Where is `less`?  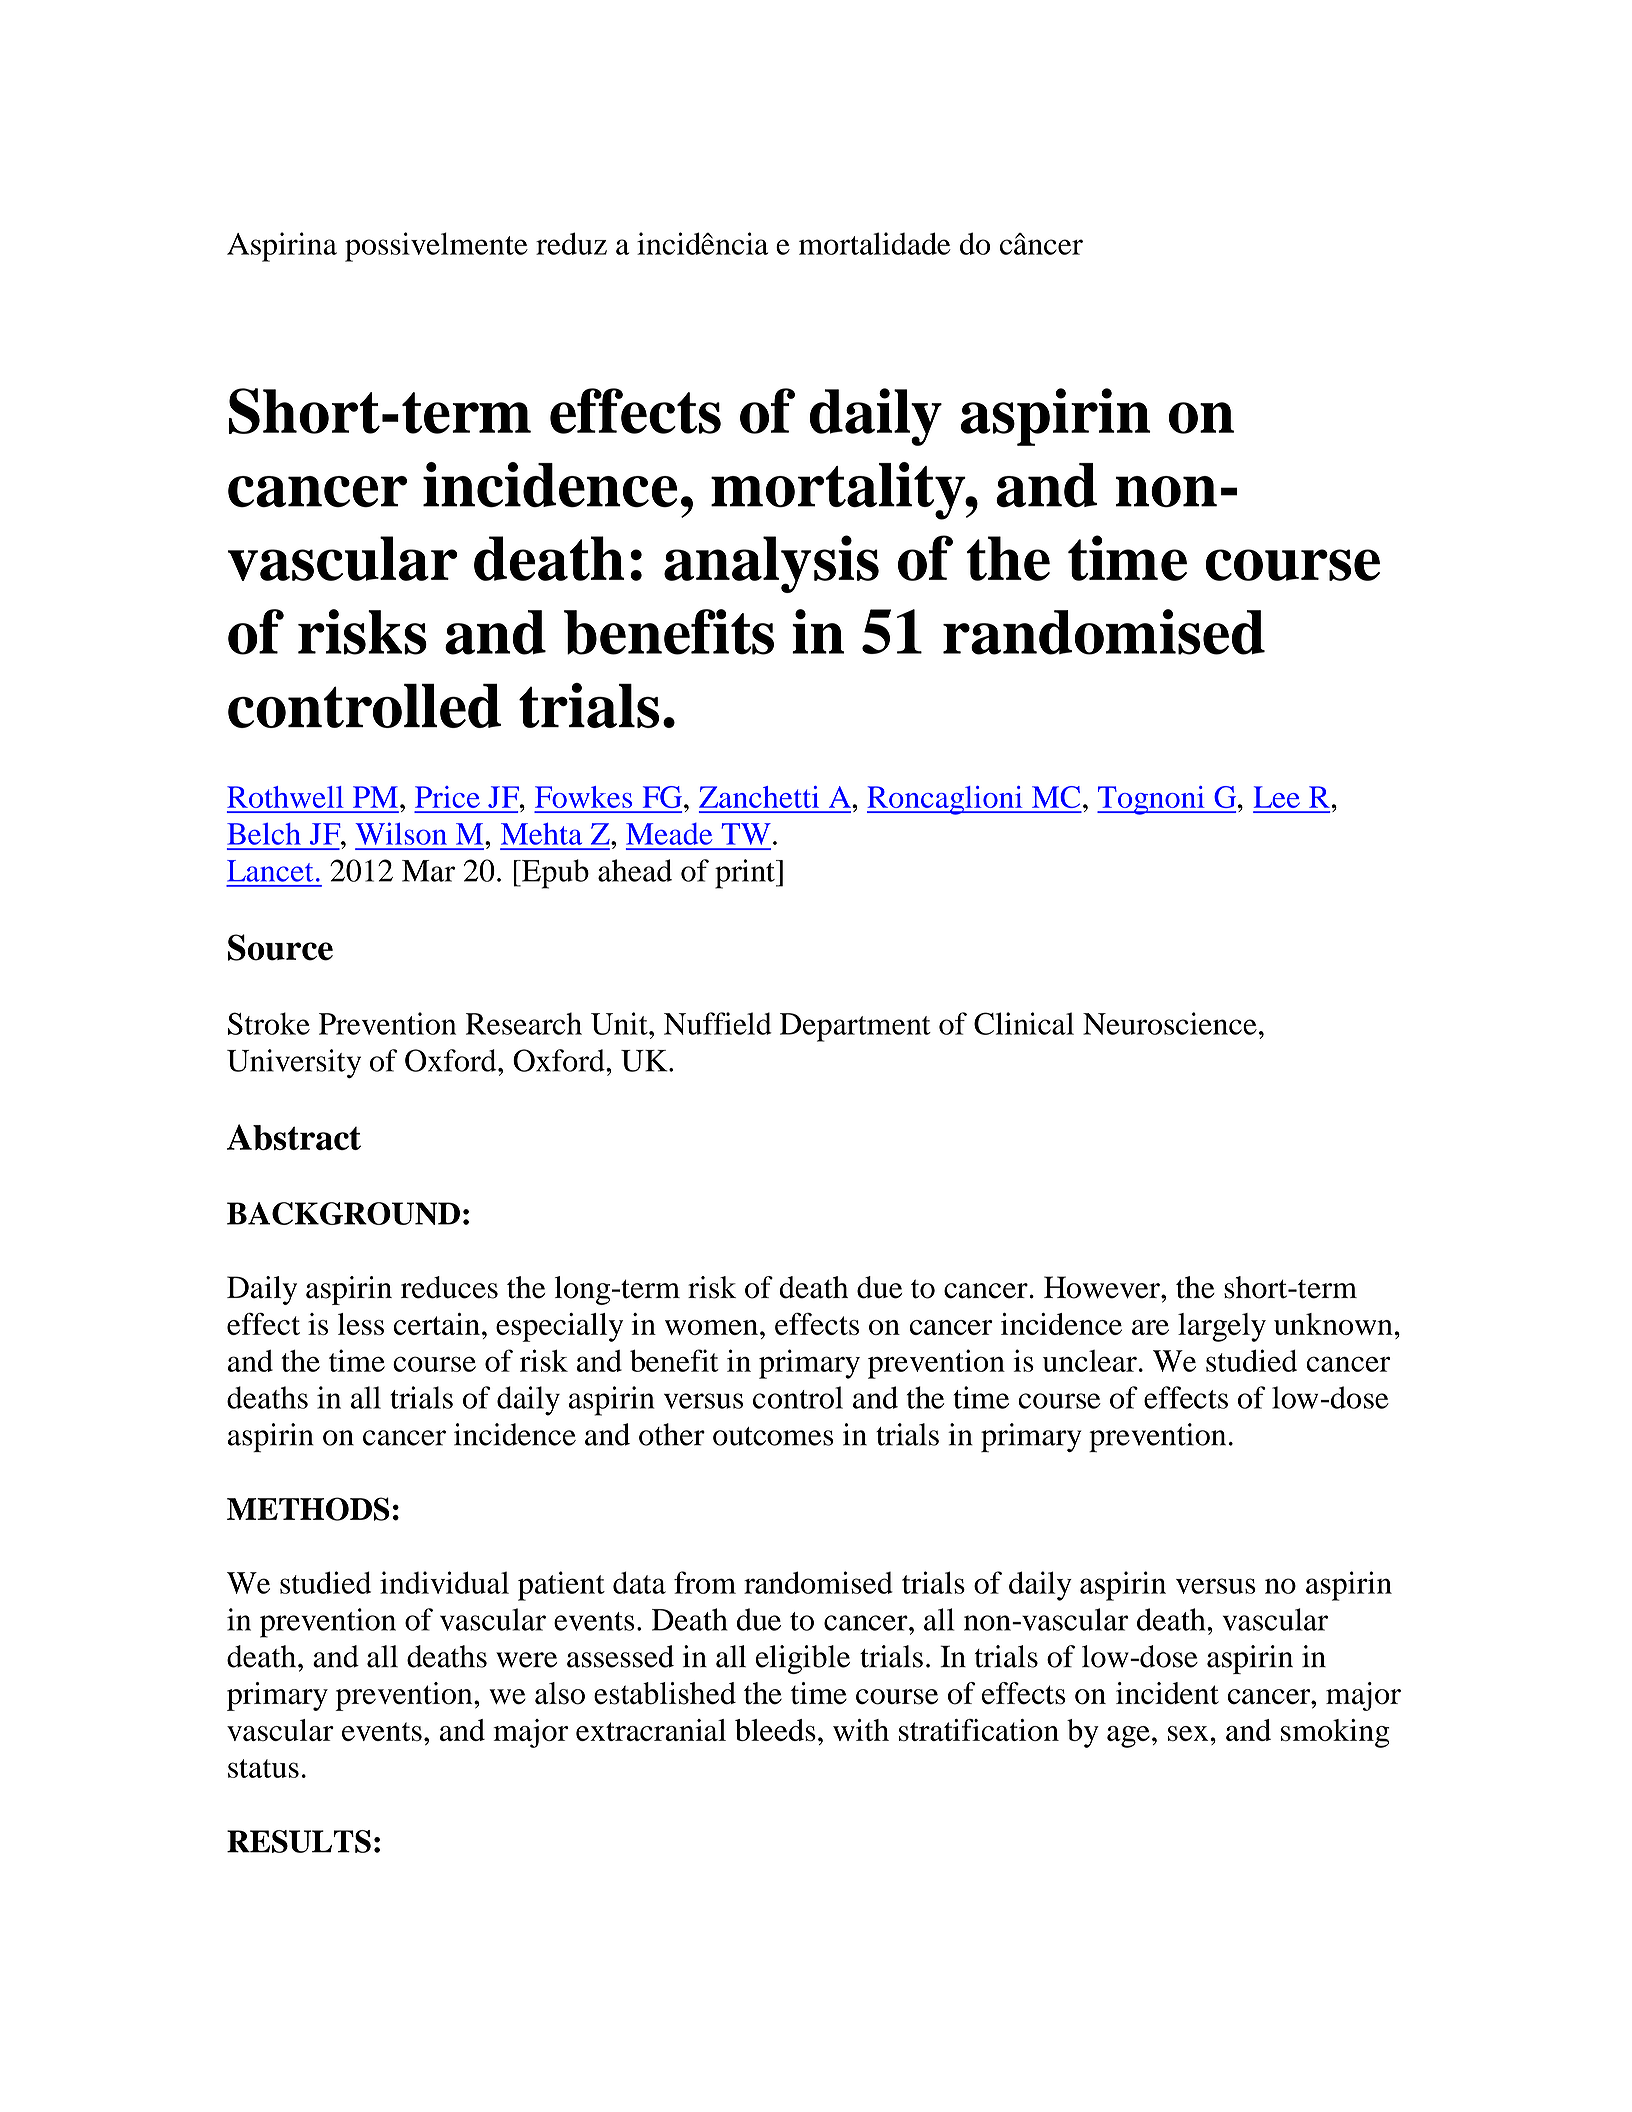 less is located at coordinates (361, 1324).
